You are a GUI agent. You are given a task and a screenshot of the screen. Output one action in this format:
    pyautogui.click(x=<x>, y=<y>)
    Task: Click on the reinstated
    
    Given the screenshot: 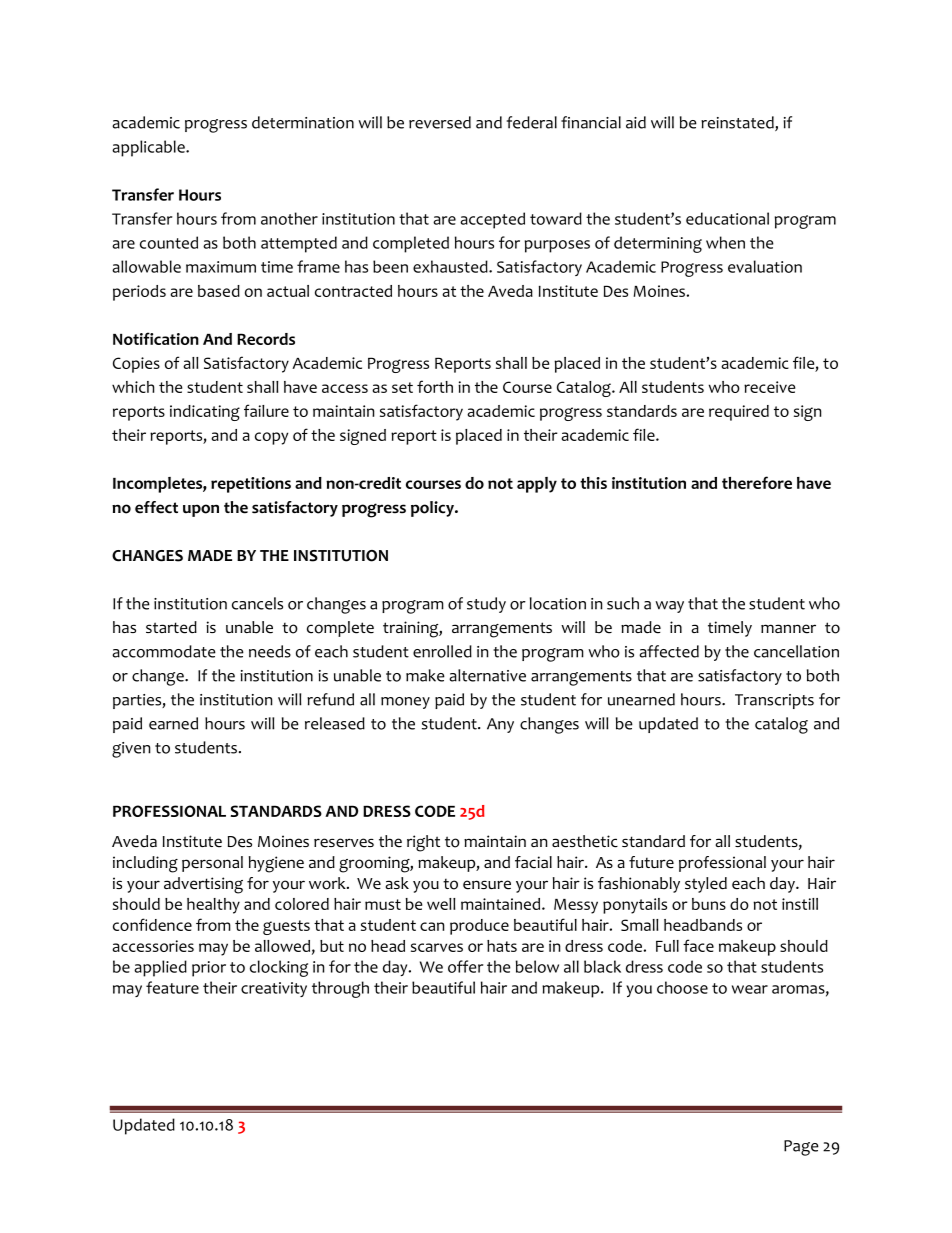 What is the action you would take?
    pyautogui.click(x=738, y=123)
